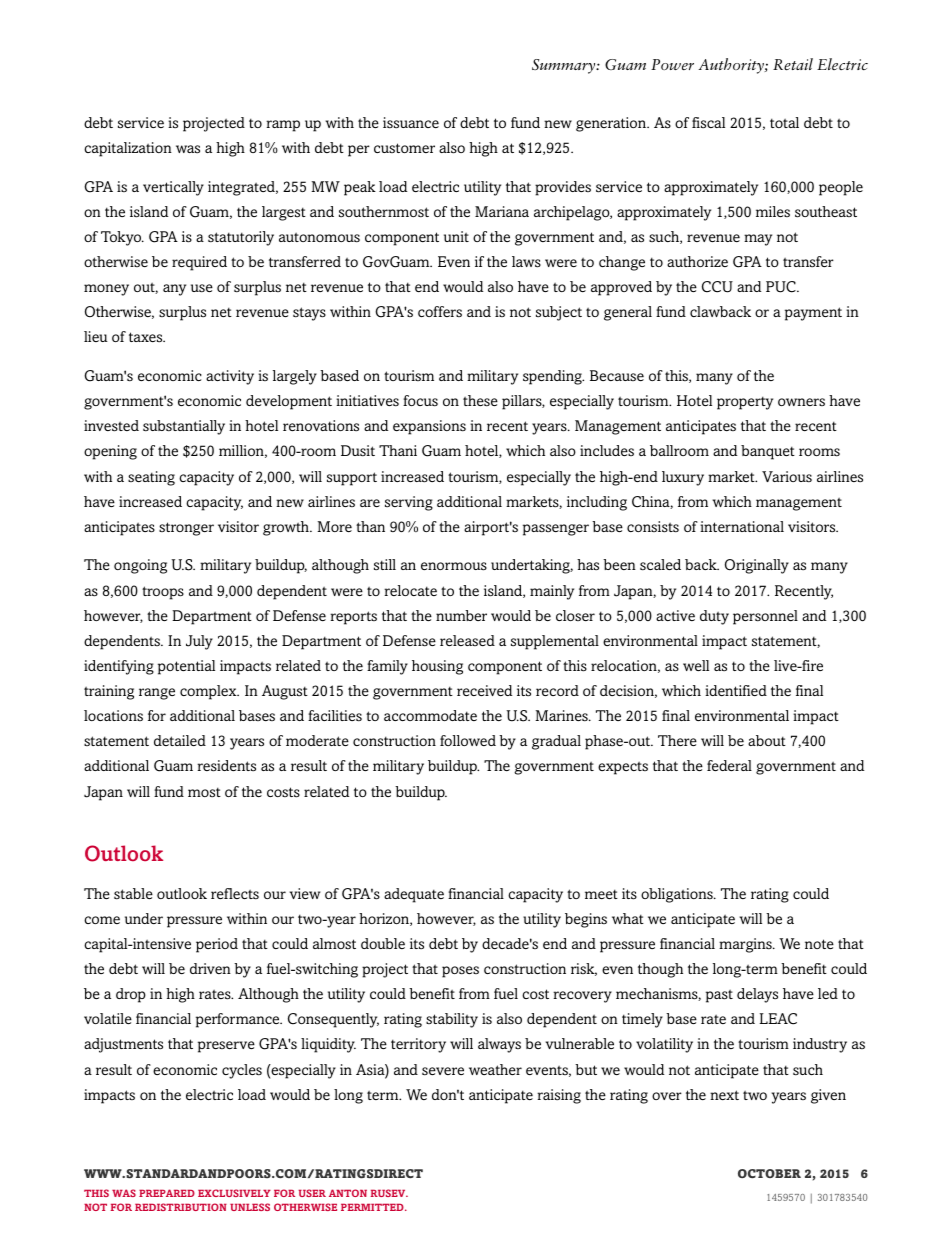 The height and width of the document is (1233, 952). What do you see at coordinates (226, 766) in the document?
I see `residents` at bounding box center [226, 766].
